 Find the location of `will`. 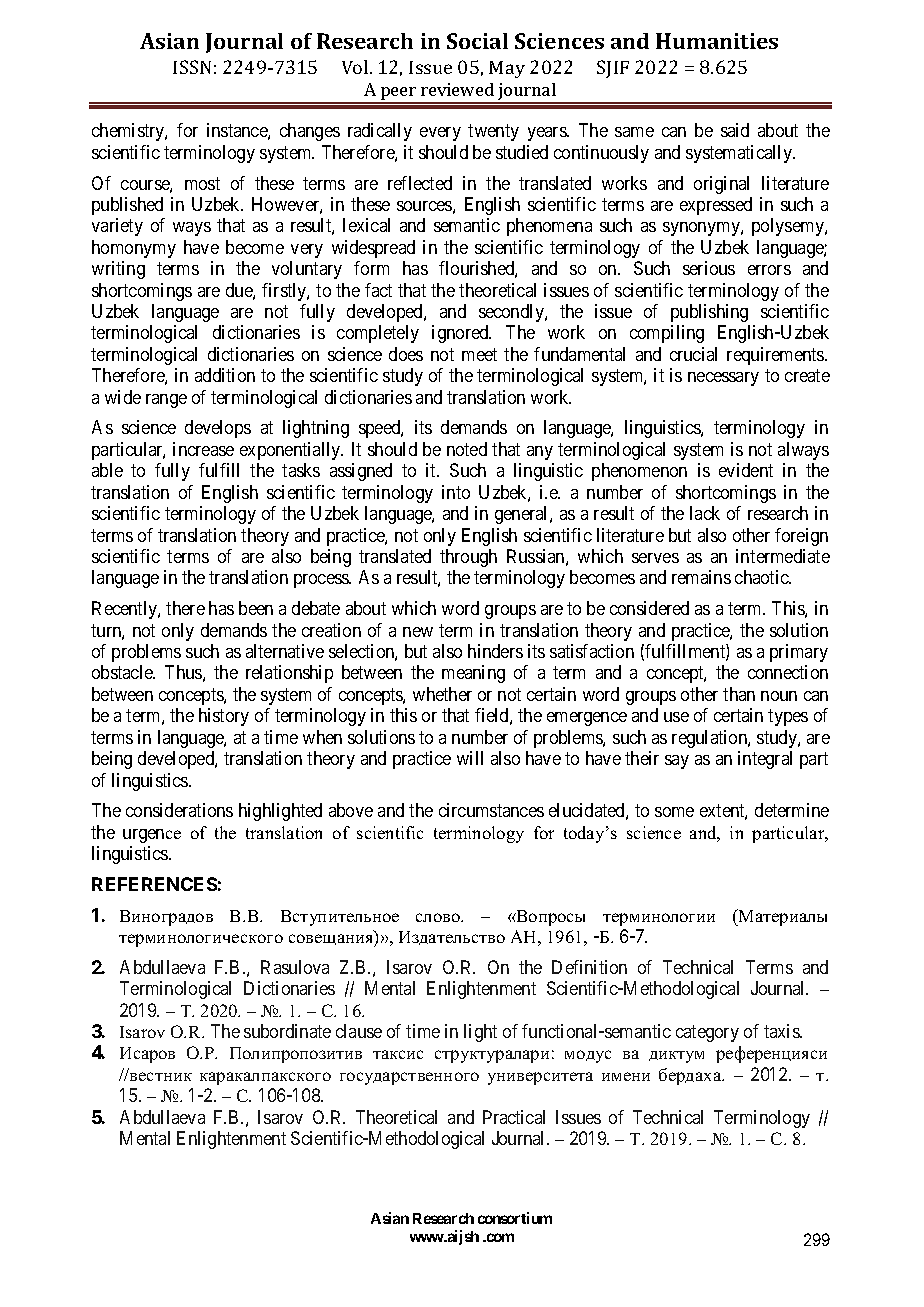

will is located at coordinates (470, 758).
